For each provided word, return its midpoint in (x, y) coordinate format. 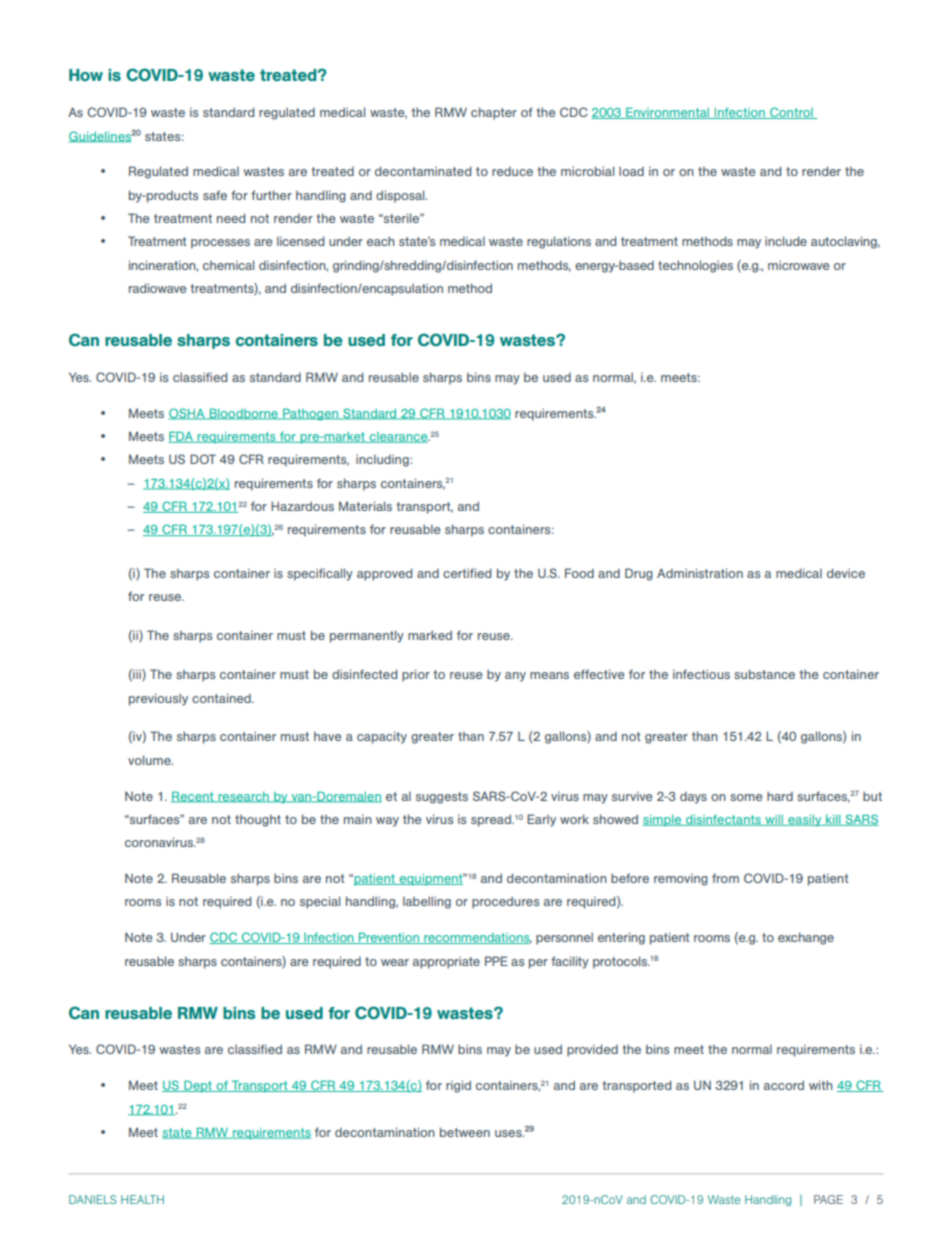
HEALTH (142, 1199)
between (465, 1132)
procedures (505, 902)
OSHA (188, 414)
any (515, 677)
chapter (494, 113)
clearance (398, 437)
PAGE (828, 1199)
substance (764, 674)
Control (791, 113)
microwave (798, 265)
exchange (806, 938)
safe (215, 195)
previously (158, 699)
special (320, 902)
